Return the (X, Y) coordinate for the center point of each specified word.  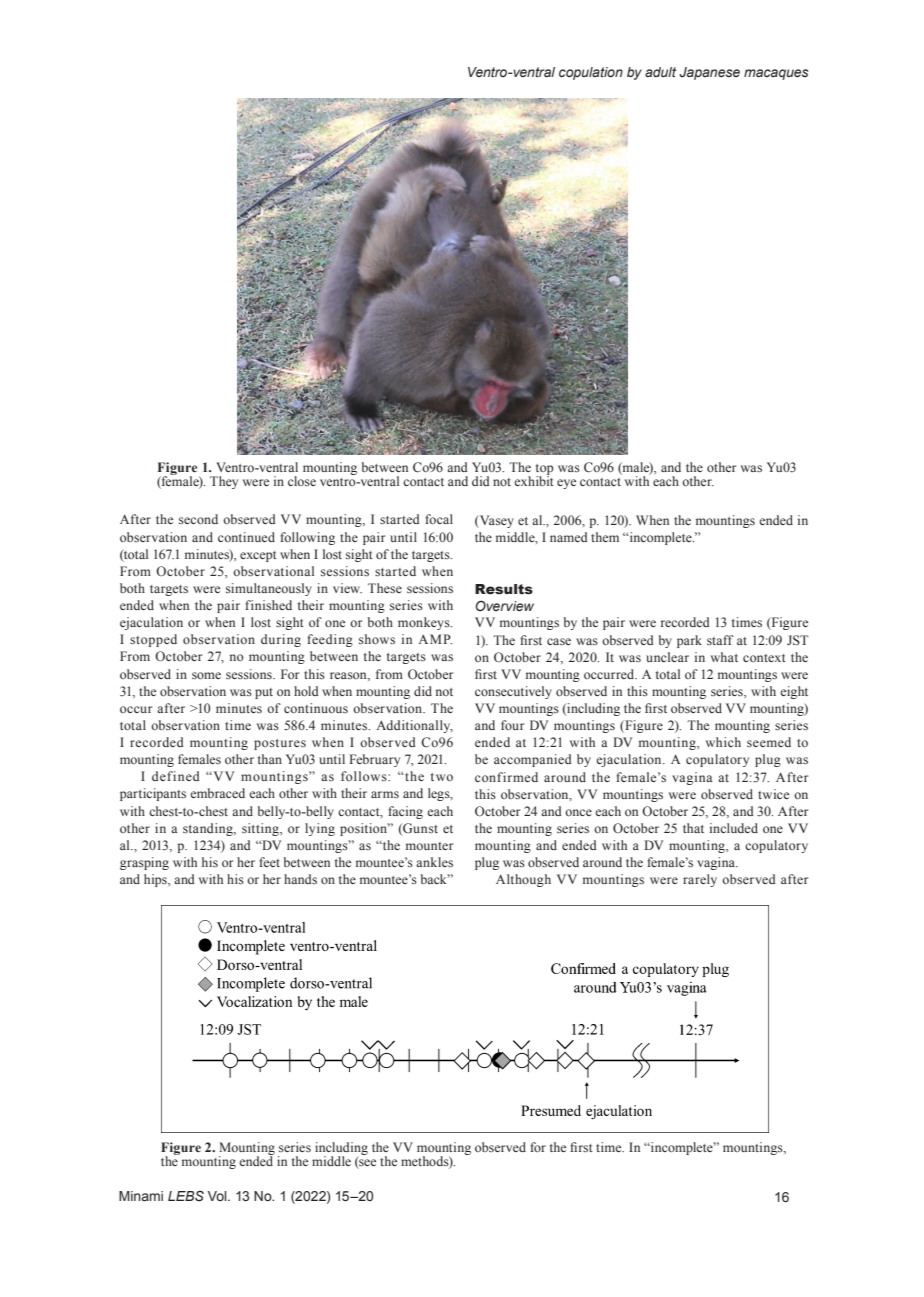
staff (720, 640)
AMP (435, 639)
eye (566, 484)
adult (660, 72)
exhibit (534, 480)
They (224, 482)
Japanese (709, 73)
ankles (434, 862)
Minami (141, 1196)
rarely (700, 880)
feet (269, 862)
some (206, 675)
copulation (591, 73)
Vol (218, 1196)
